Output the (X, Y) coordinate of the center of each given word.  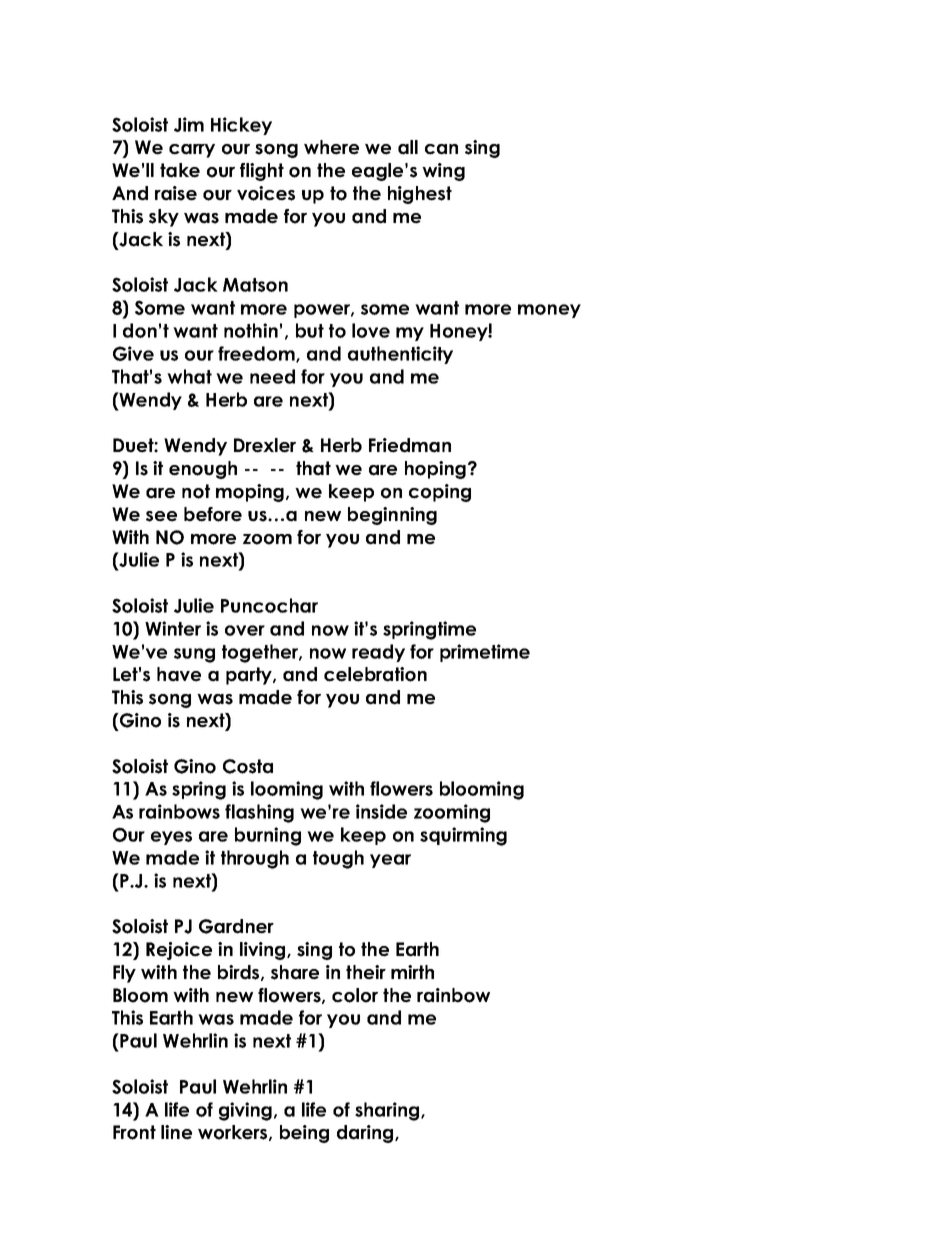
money (549, 311)
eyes (171, 838)
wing (443, 172)
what (189, 376)
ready (378, 653)
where (331, 147)
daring (366, 1134)
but (310, 330)
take (180, 170)
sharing (388, 1111)
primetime (485, 653)
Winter (173, 628)
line (176, 1132)
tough (338, 859)
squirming (463, 836)
